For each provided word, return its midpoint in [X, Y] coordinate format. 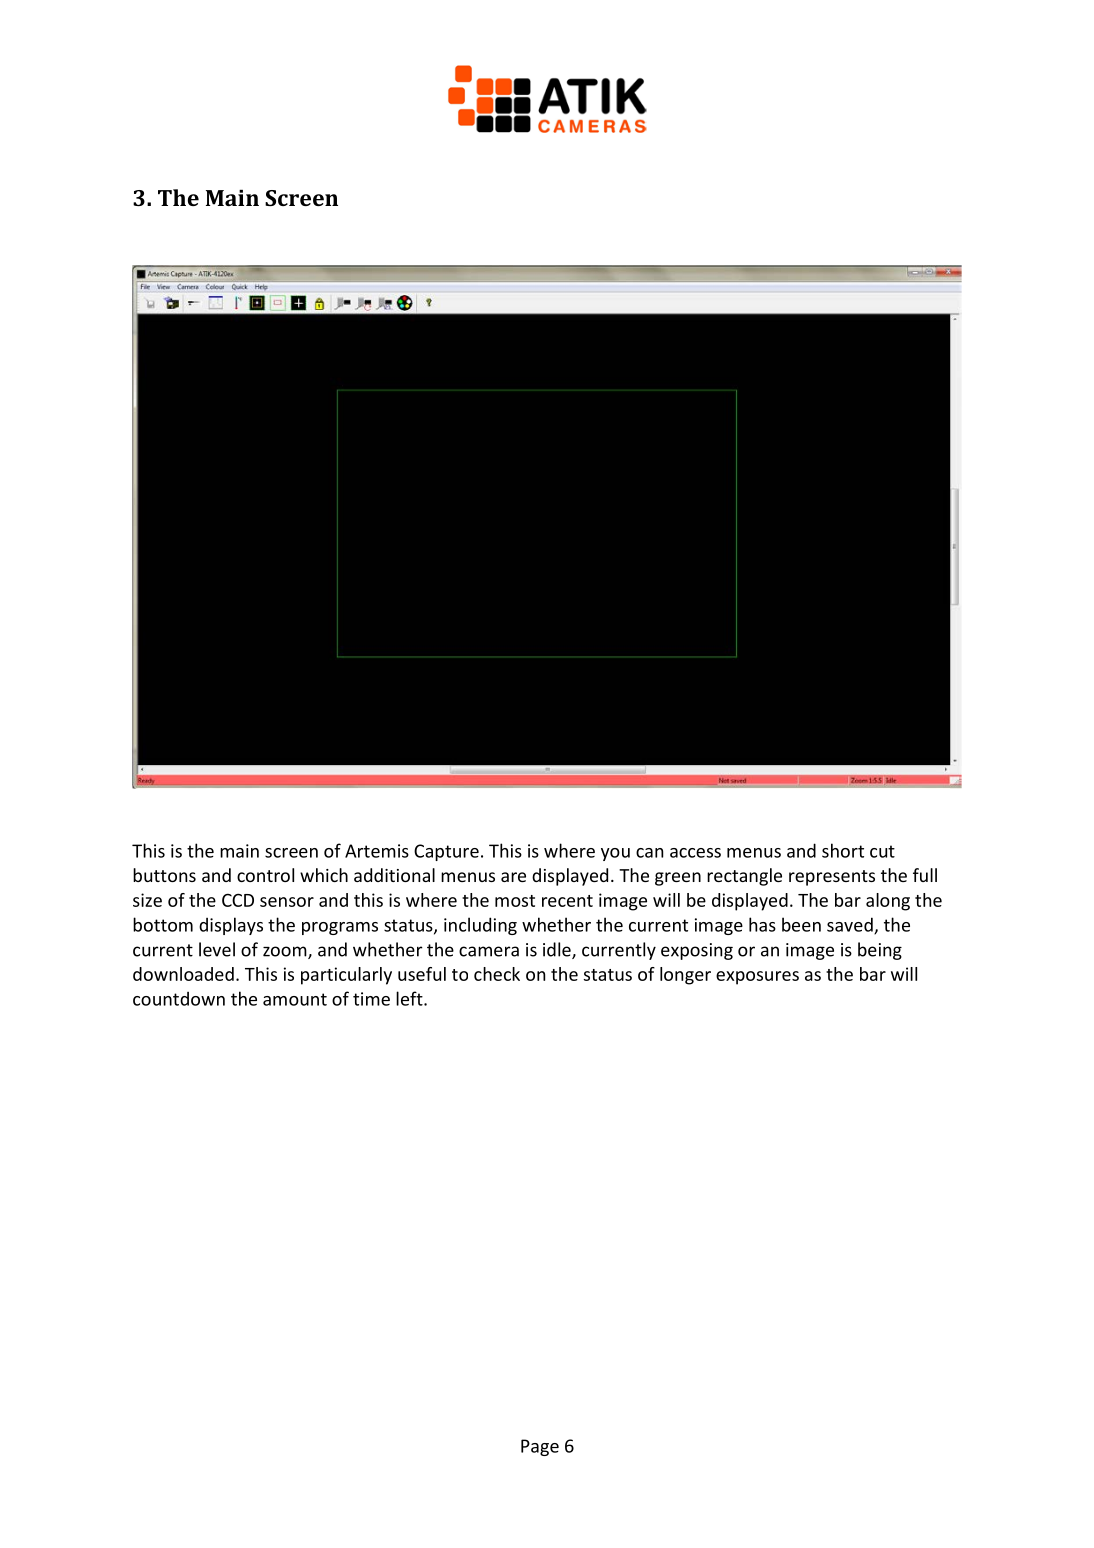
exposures [757, 978]
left [410, 998]
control [265, 875]
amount [295, 999]
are [513, 877]
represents [832, 878]
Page [540, 1447]
